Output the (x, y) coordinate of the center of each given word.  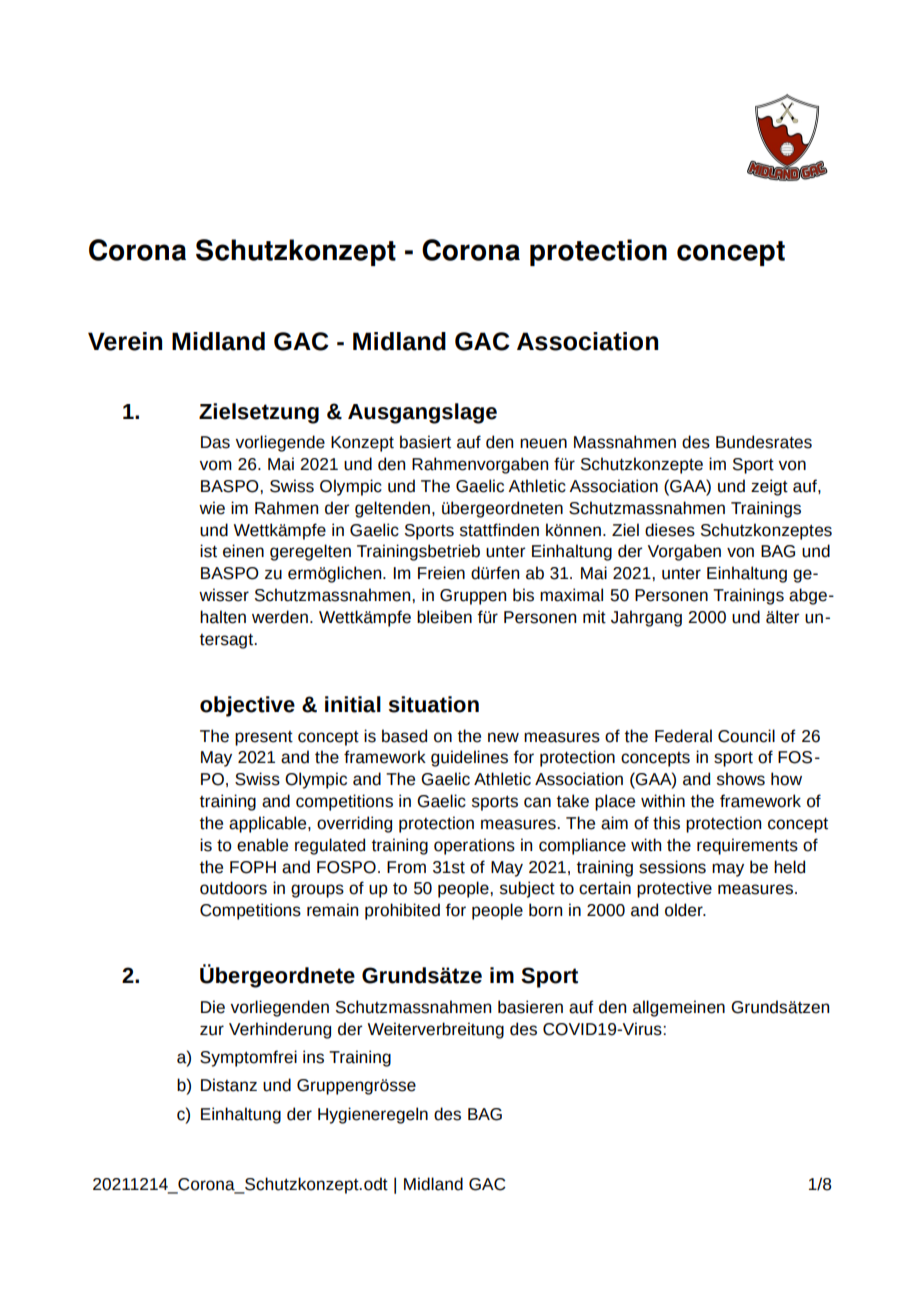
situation (434, 704)
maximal (571, 595)
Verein (125, 341)
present (264, 738)
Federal (683, 736)
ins (313, 1057)
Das (215, 442)
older (685, 910)
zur (212, 1030)
